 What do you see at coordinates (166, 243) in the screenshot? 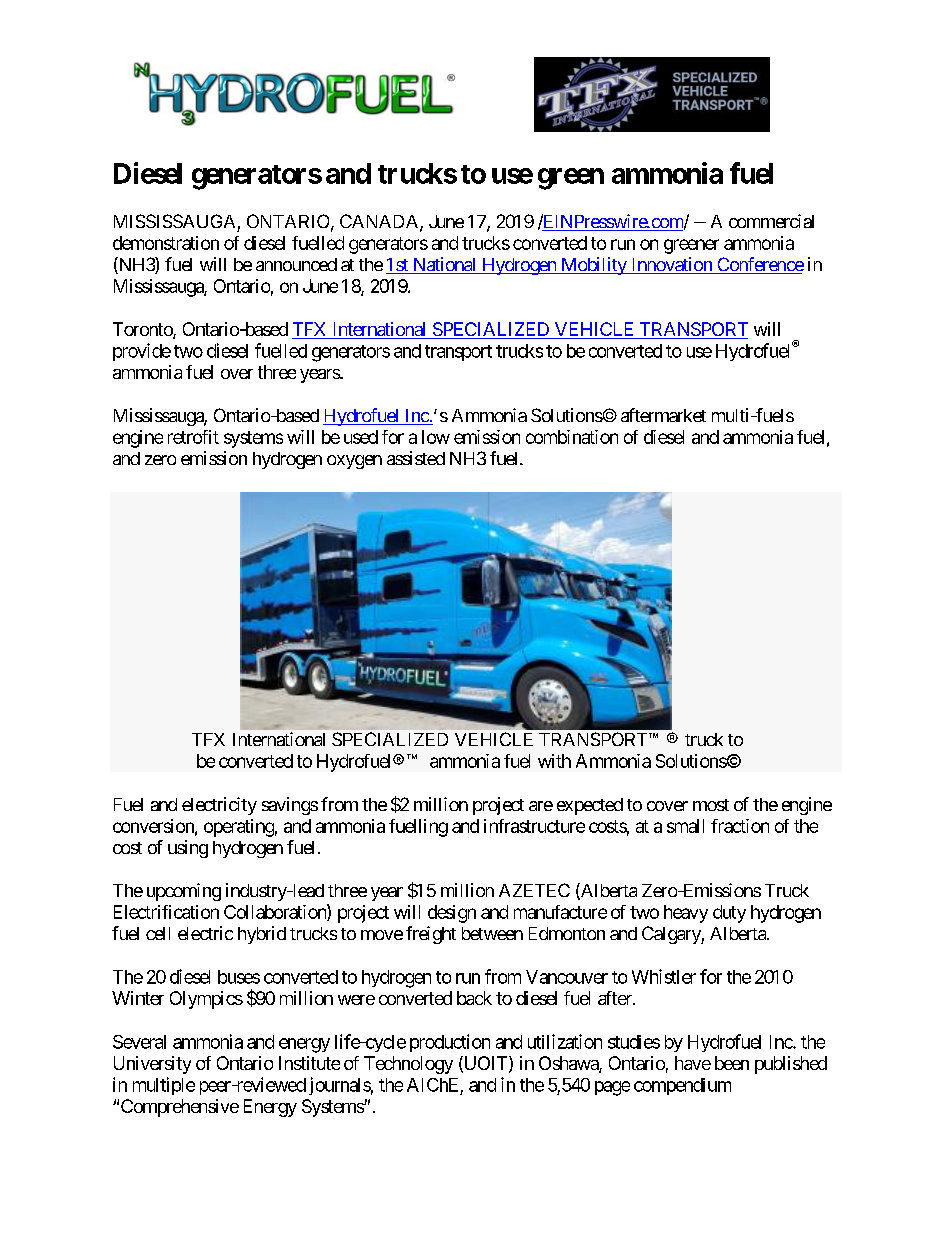
I see `demonstration` at bounding box center [166, 243].
